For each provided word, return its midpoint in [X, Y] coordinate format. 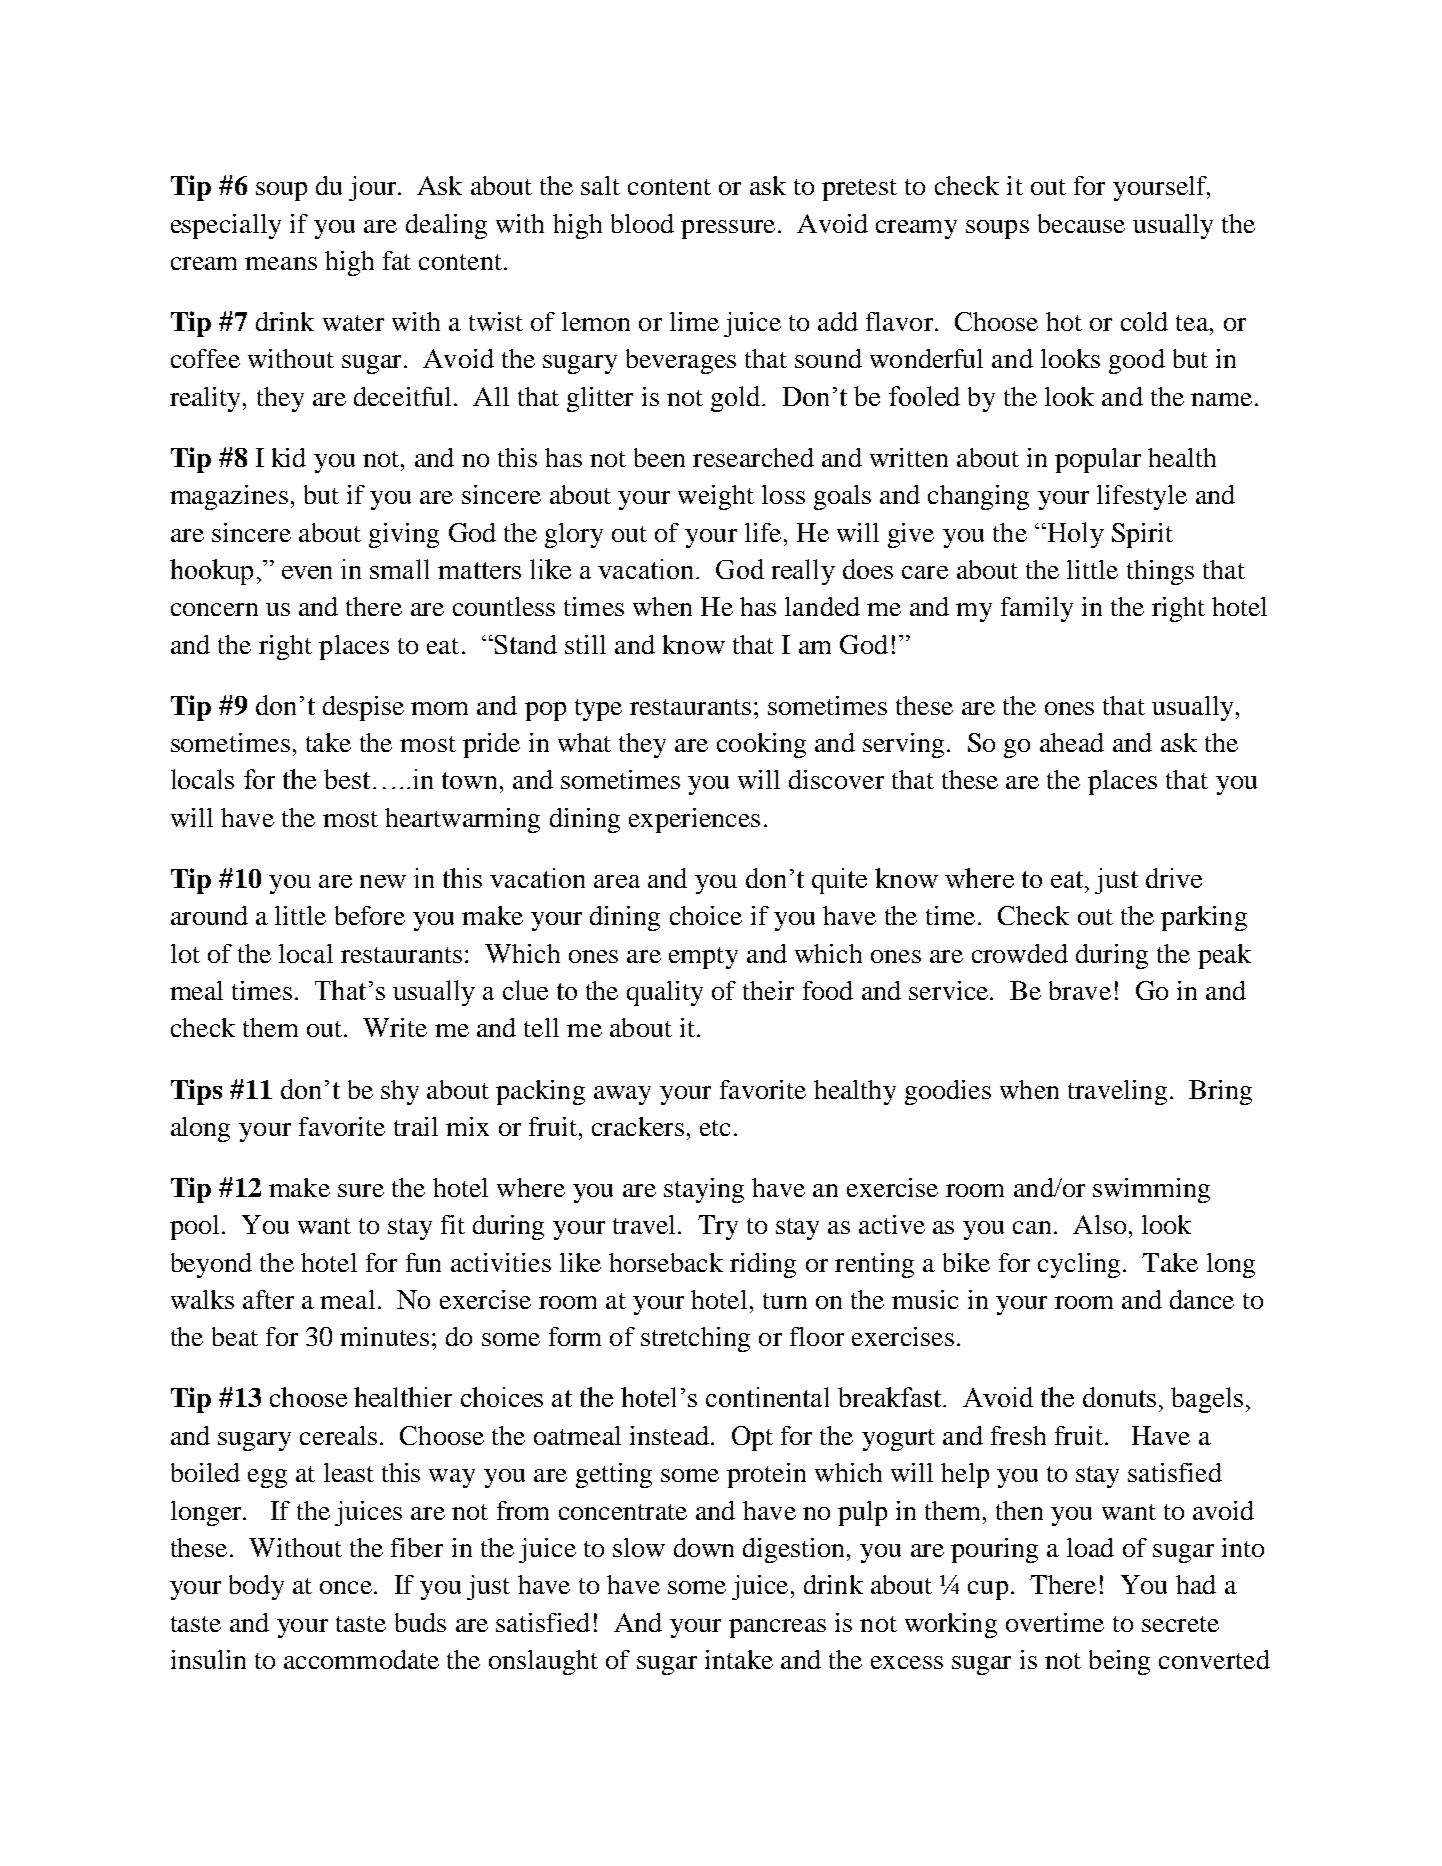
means [281, 263]
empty [703, 958]
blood [642, 223]
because [1081, 223]
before [370, 915]
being [1119, 1662]
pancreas [777, 1628]
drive [1174, 878]
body [256, 1587]
